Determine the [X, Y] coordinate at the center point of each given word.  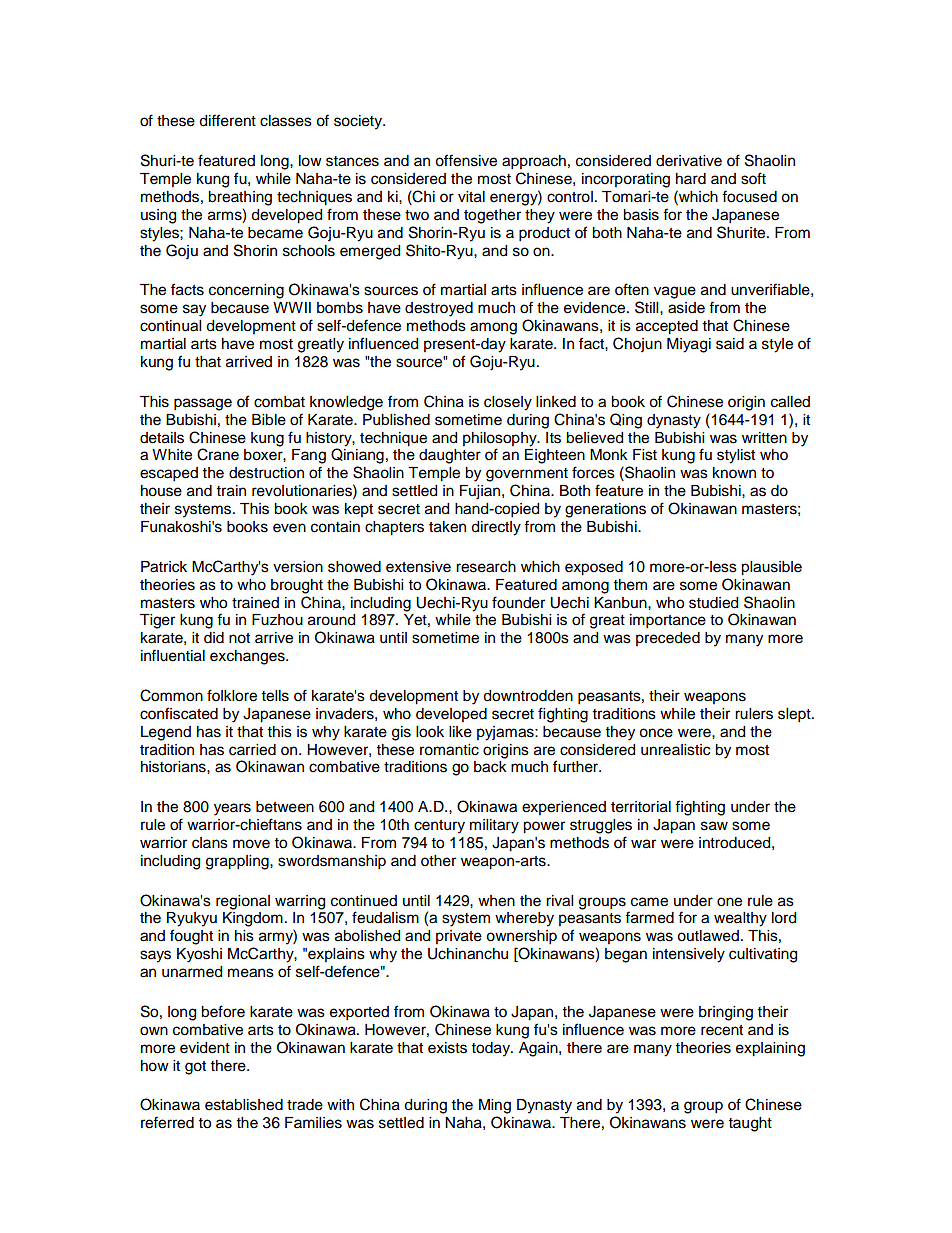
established [244, 1105]
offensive [466, 160]
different [227, 120]
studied [713, 603]
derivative [689, 161]
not [239, 638]
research [486, 567]
